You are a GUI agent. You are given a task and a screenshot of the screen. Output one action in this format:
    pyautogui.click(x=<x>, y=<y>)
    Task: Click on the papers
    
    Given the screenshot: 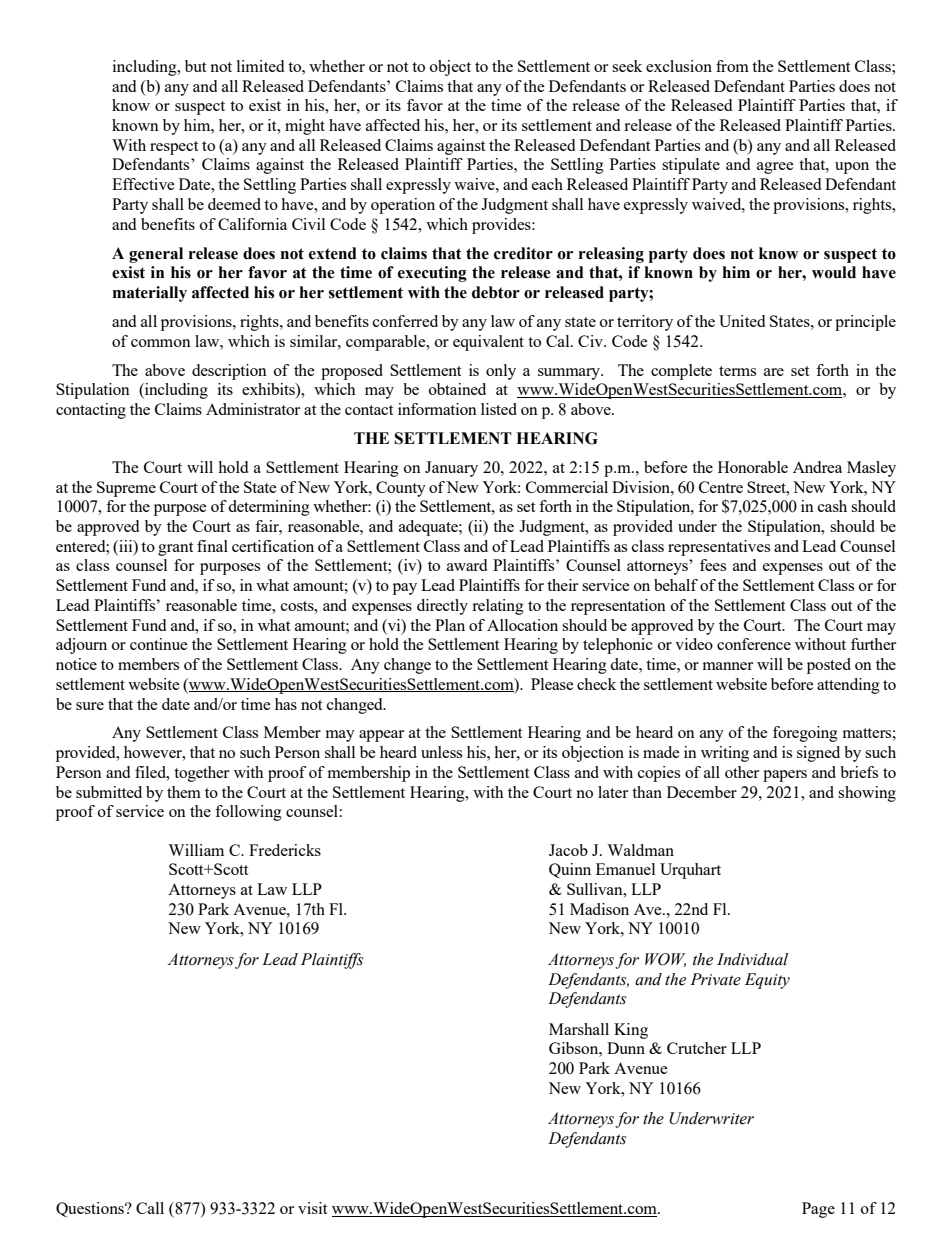 What is the action you would take?
    pyautogui.click(x=785, y=776)
